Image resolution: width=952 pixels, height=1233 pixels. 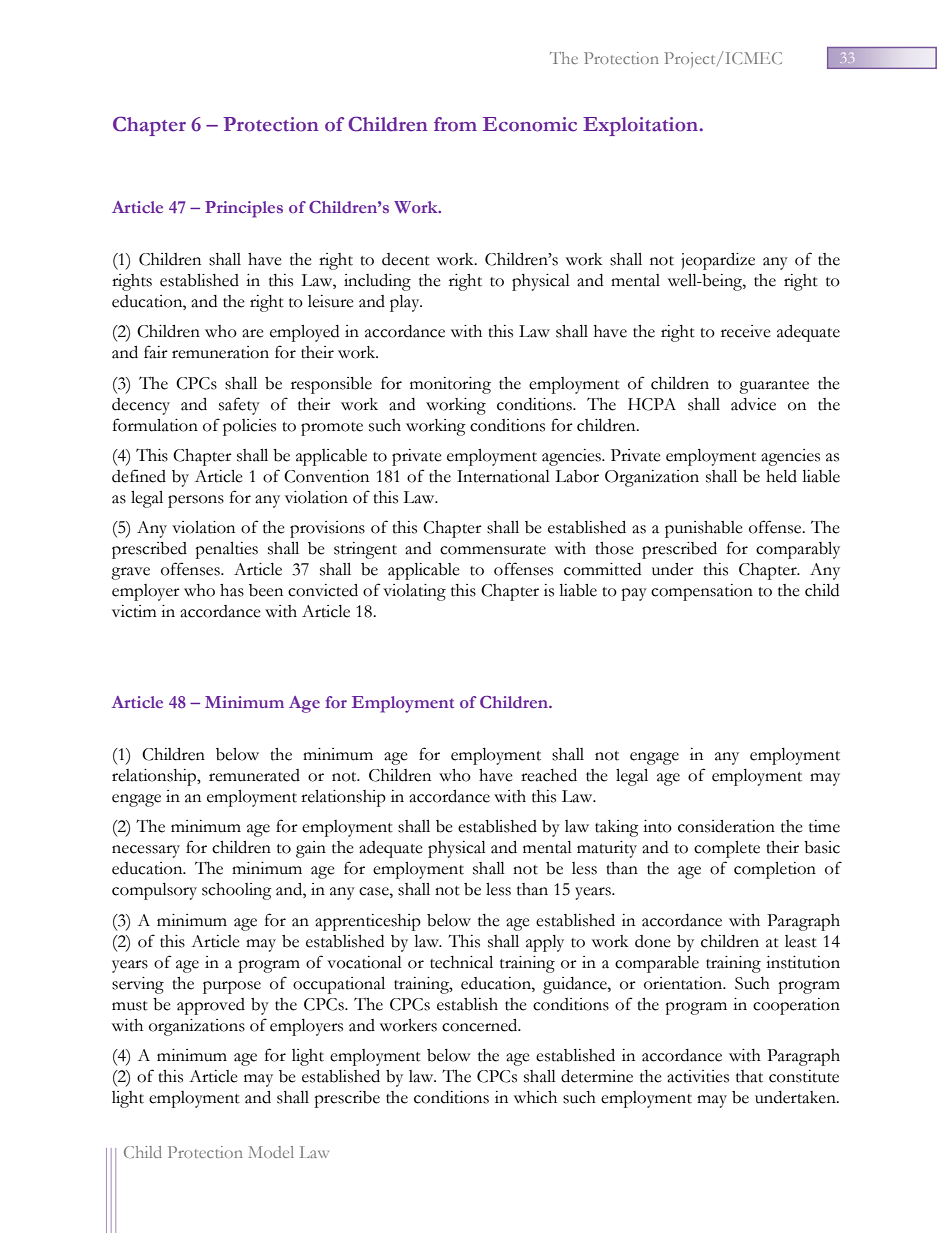 I want to click on from, so click(x=455, y=124).
